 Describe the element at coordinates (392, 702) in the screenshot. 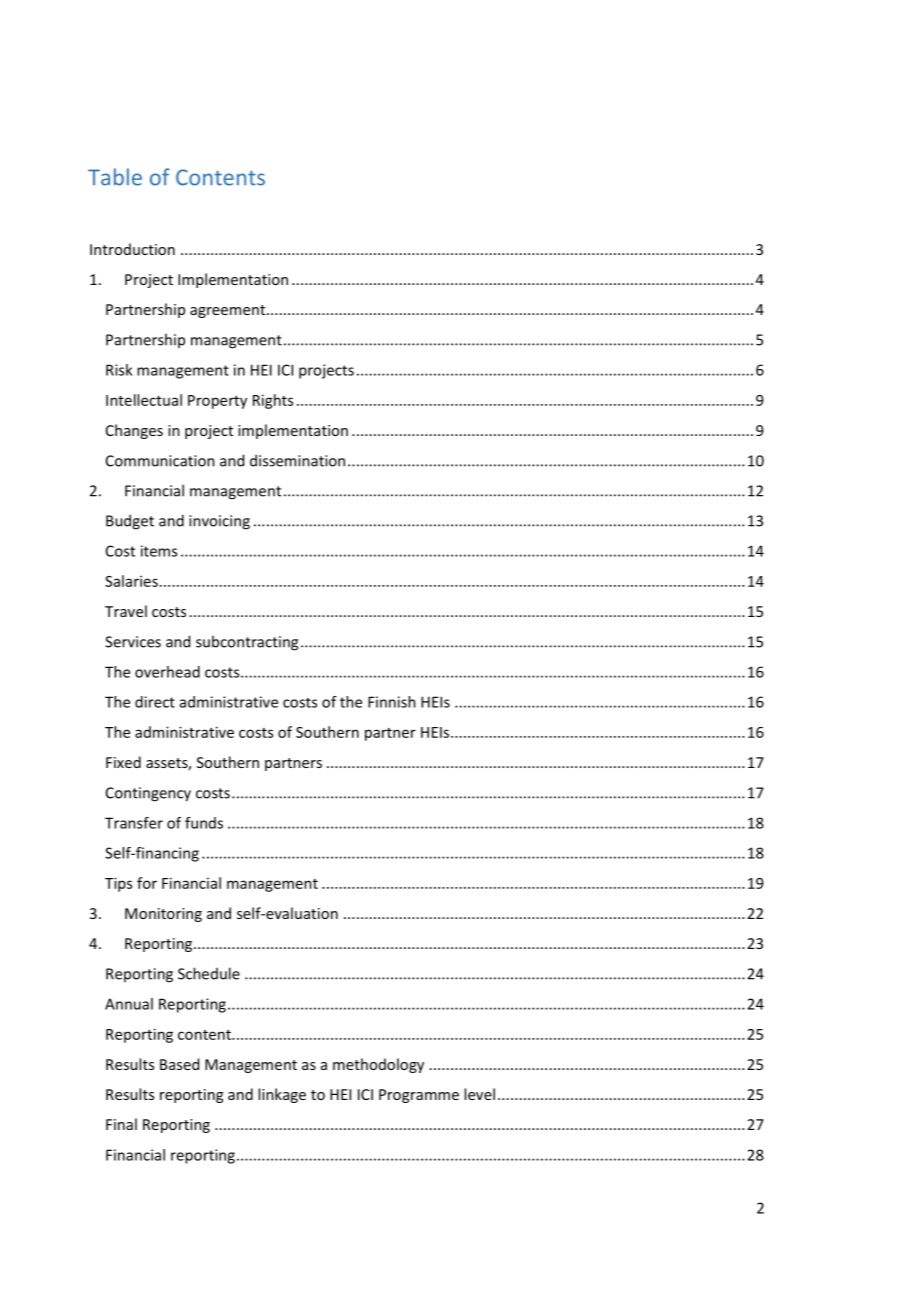

I see `Finnish` at that location.
